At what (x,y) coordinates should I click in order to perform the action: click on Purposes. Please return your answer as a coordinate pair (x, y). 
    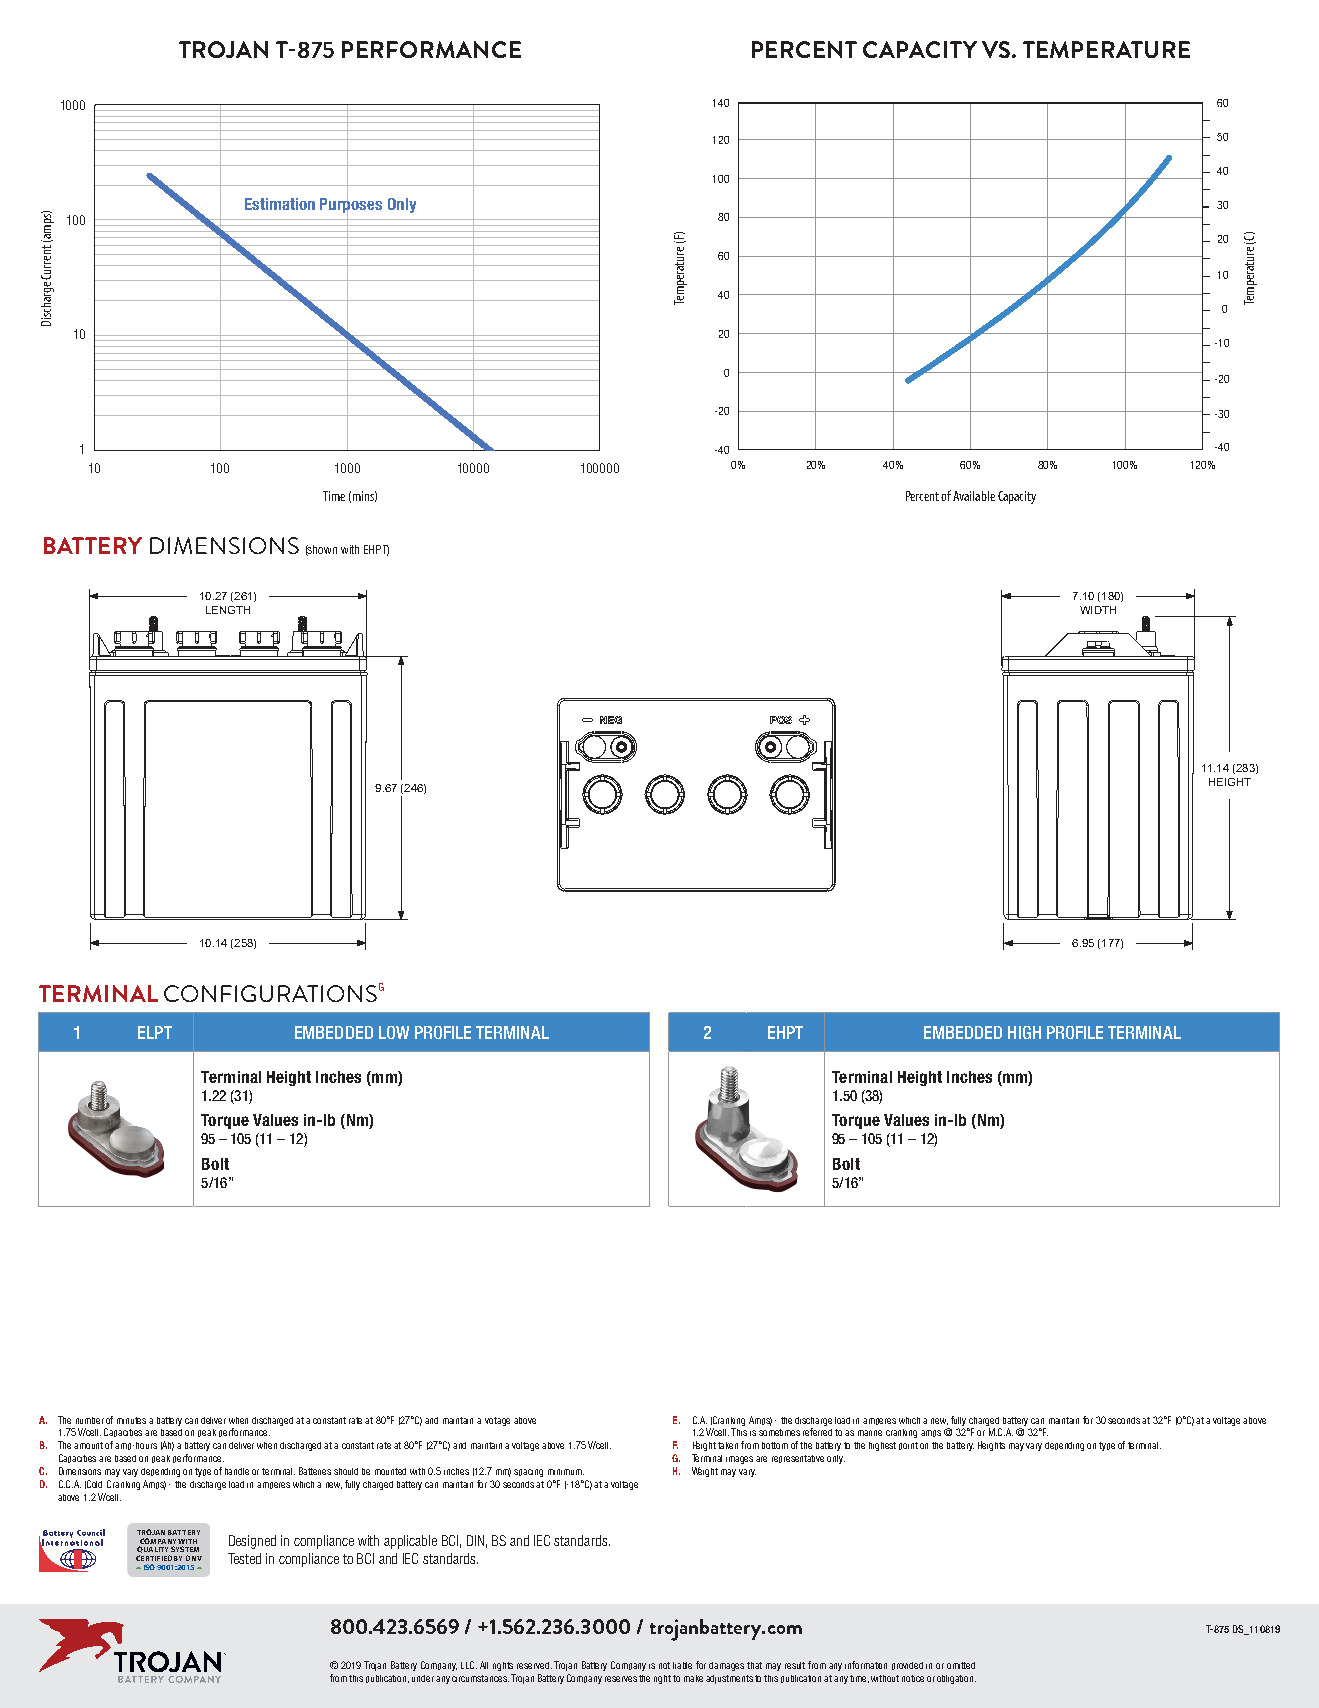
    Looking at the image, I should click on (351, 206).
